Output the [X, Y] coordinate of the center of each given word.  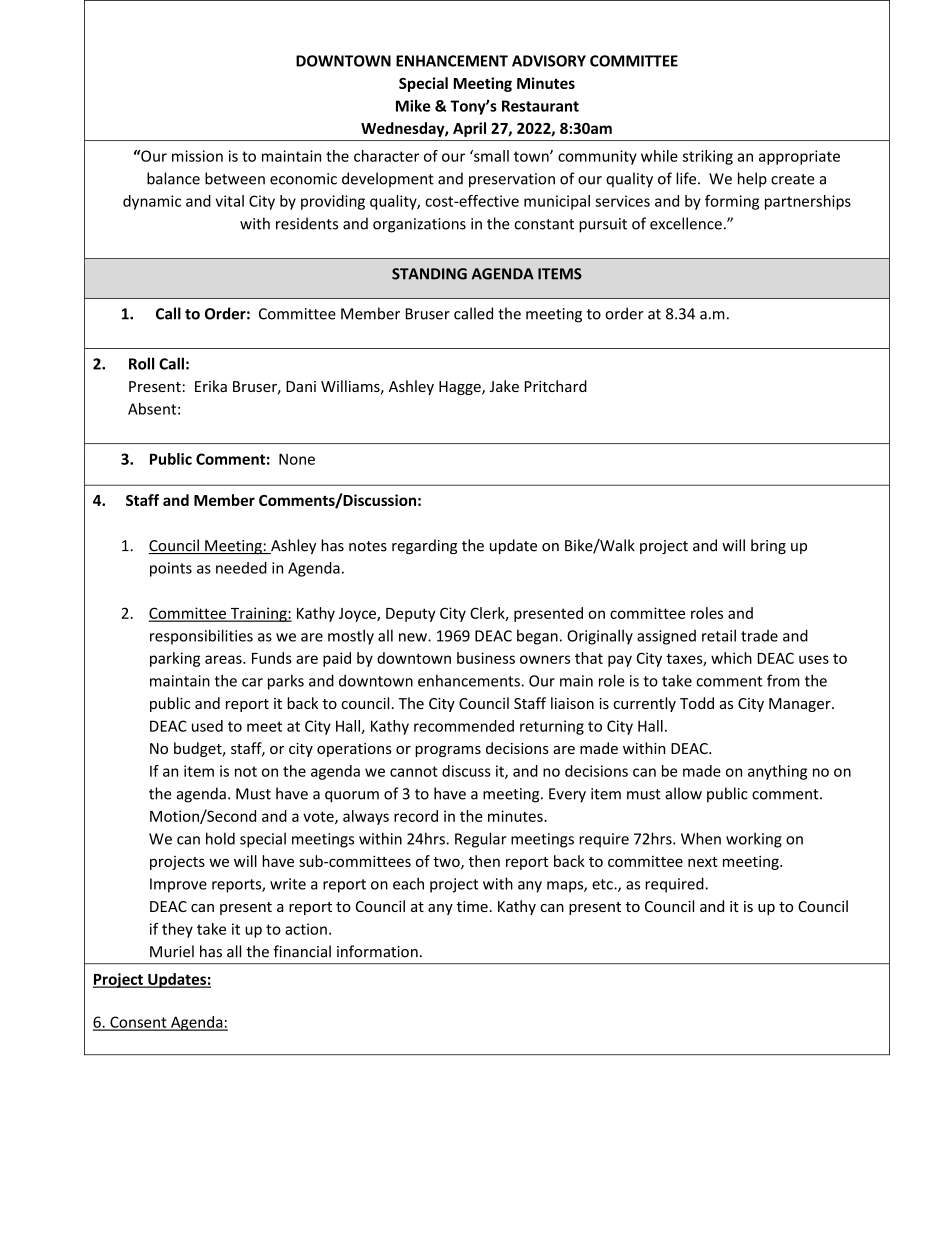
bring [768, 546]
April [469, 129]
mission [197, 156]
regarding [424, 546]
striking [708, 157]
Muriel [172, 951]
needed [241, 568]
